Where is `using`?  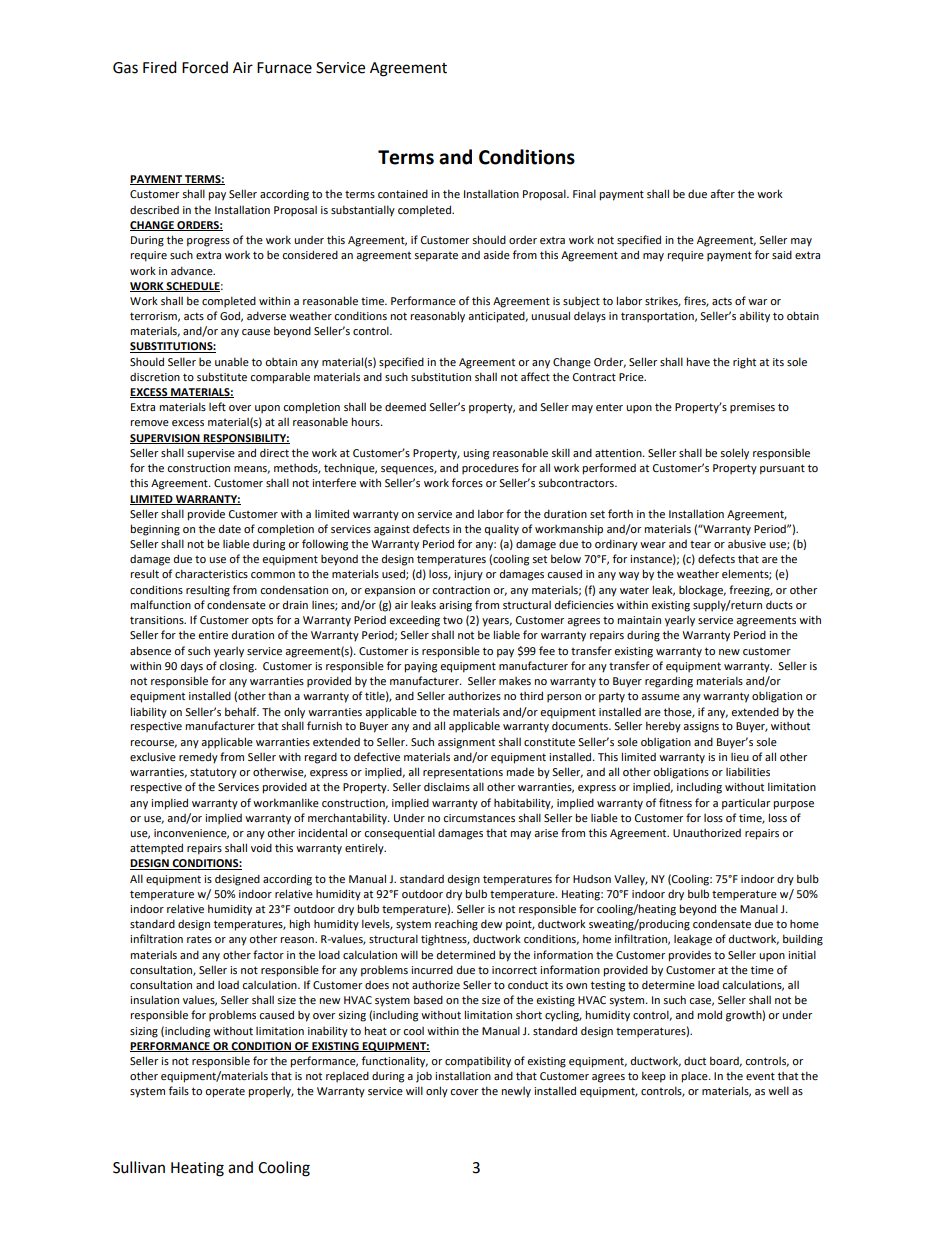
using is located at coordinates (476, 454).
